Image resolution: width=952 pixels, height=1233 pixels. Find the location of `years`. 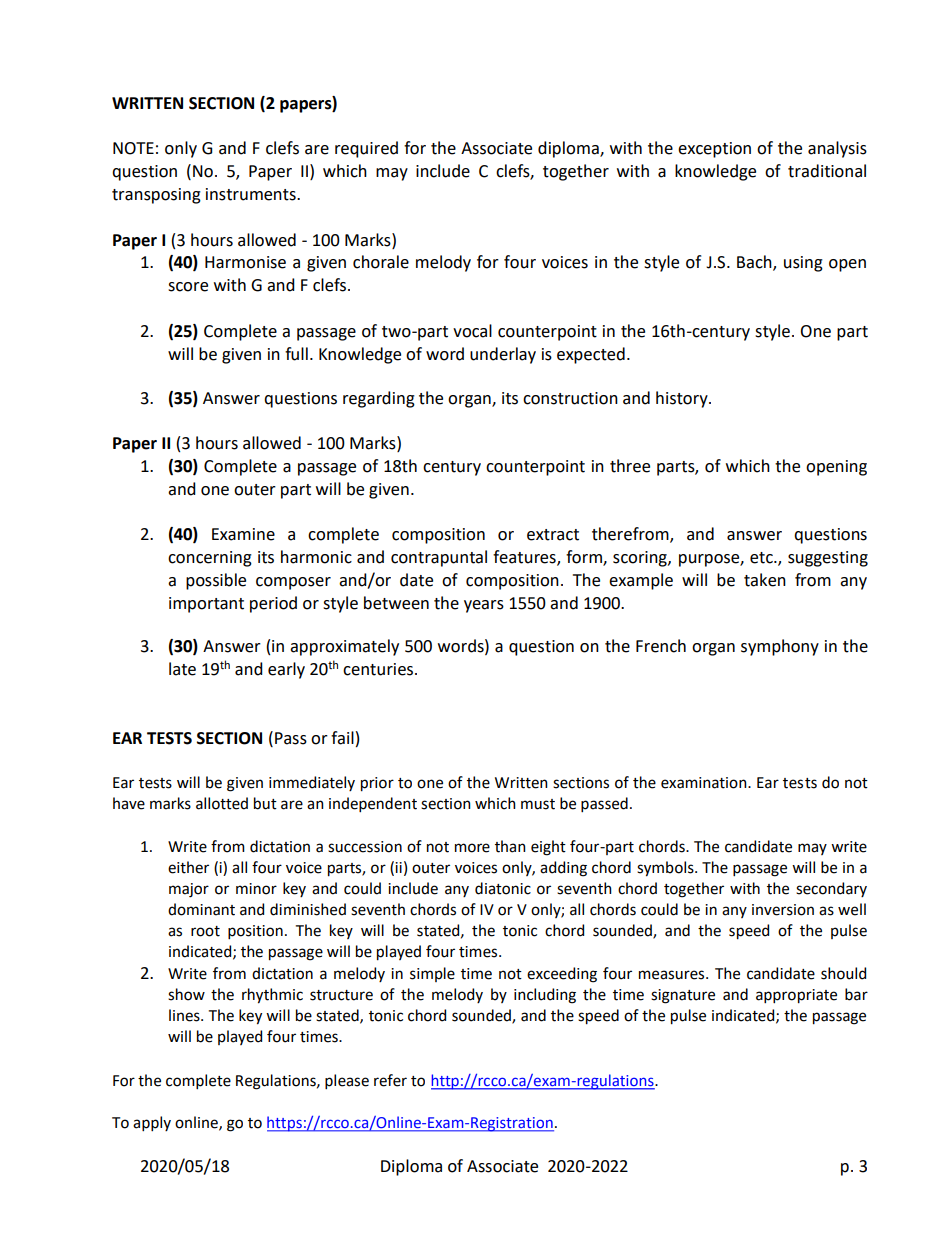

years is located at coordinates (484, 606).
